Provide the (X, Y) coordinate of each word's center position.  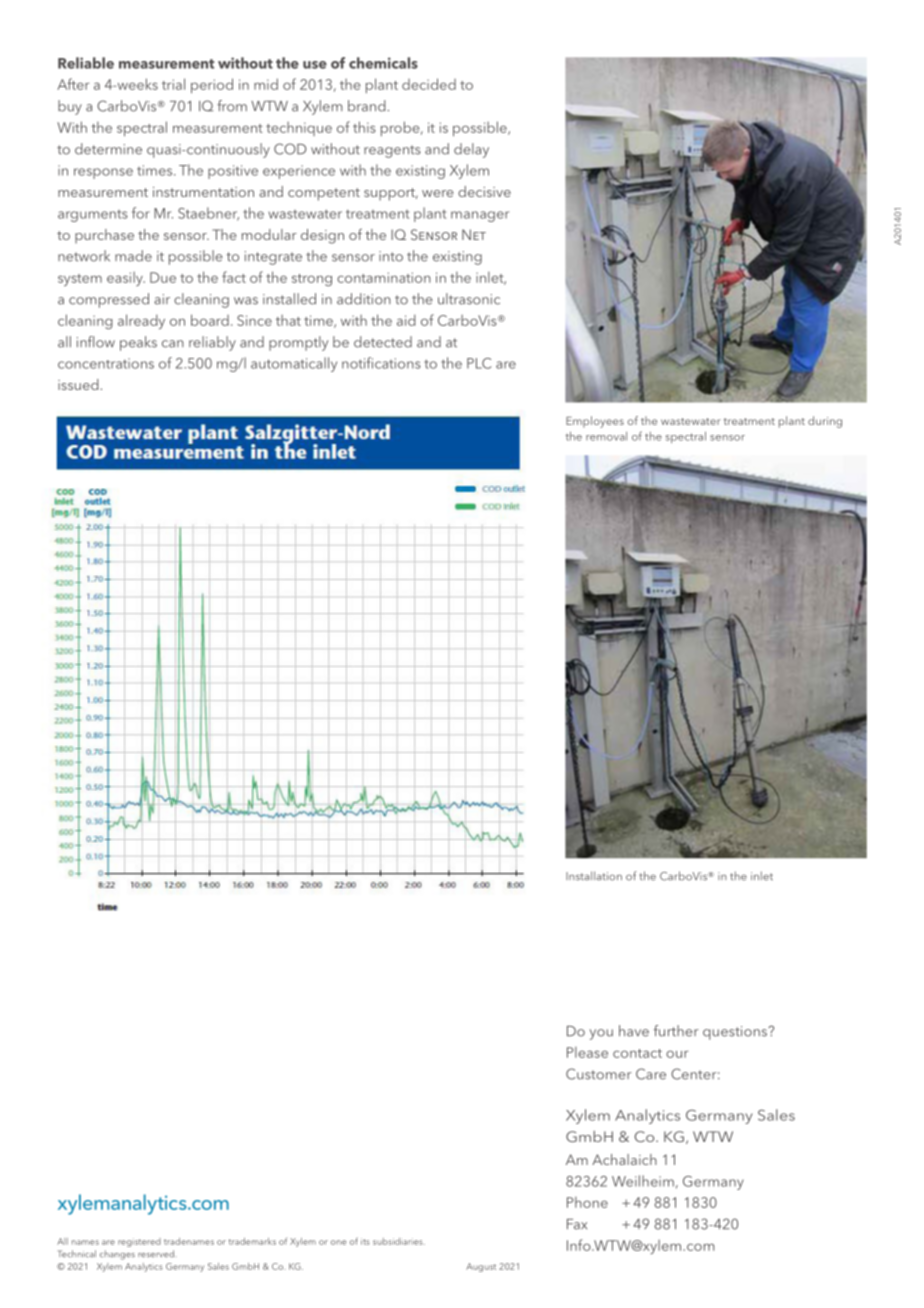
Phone (587, 1202)
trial (173, 84)
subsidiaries (399, 1241)
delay (471, 150)
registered (139, 1242)
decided (429, 84)
